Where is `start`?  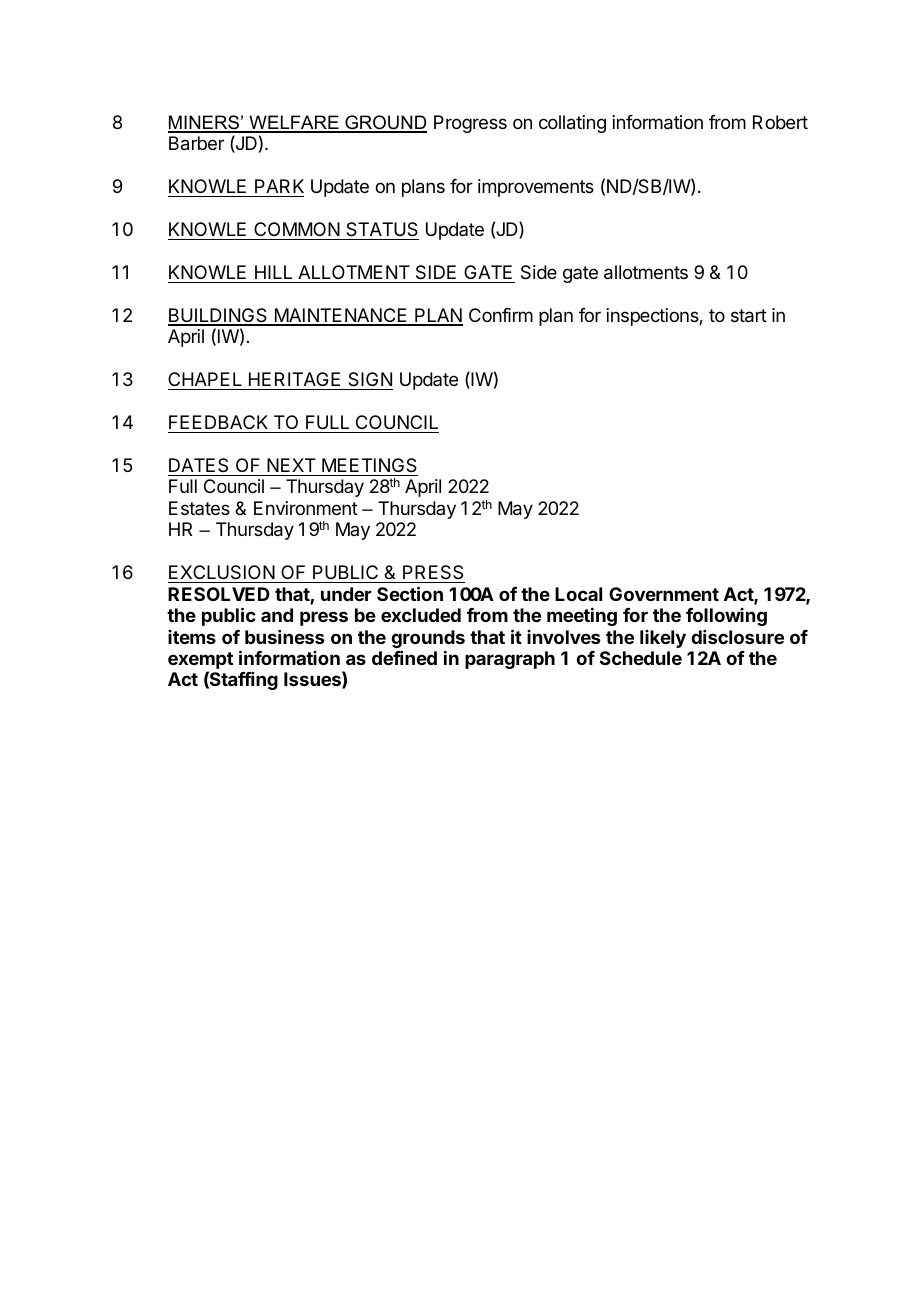 start is located at coordinates (749, 316).
